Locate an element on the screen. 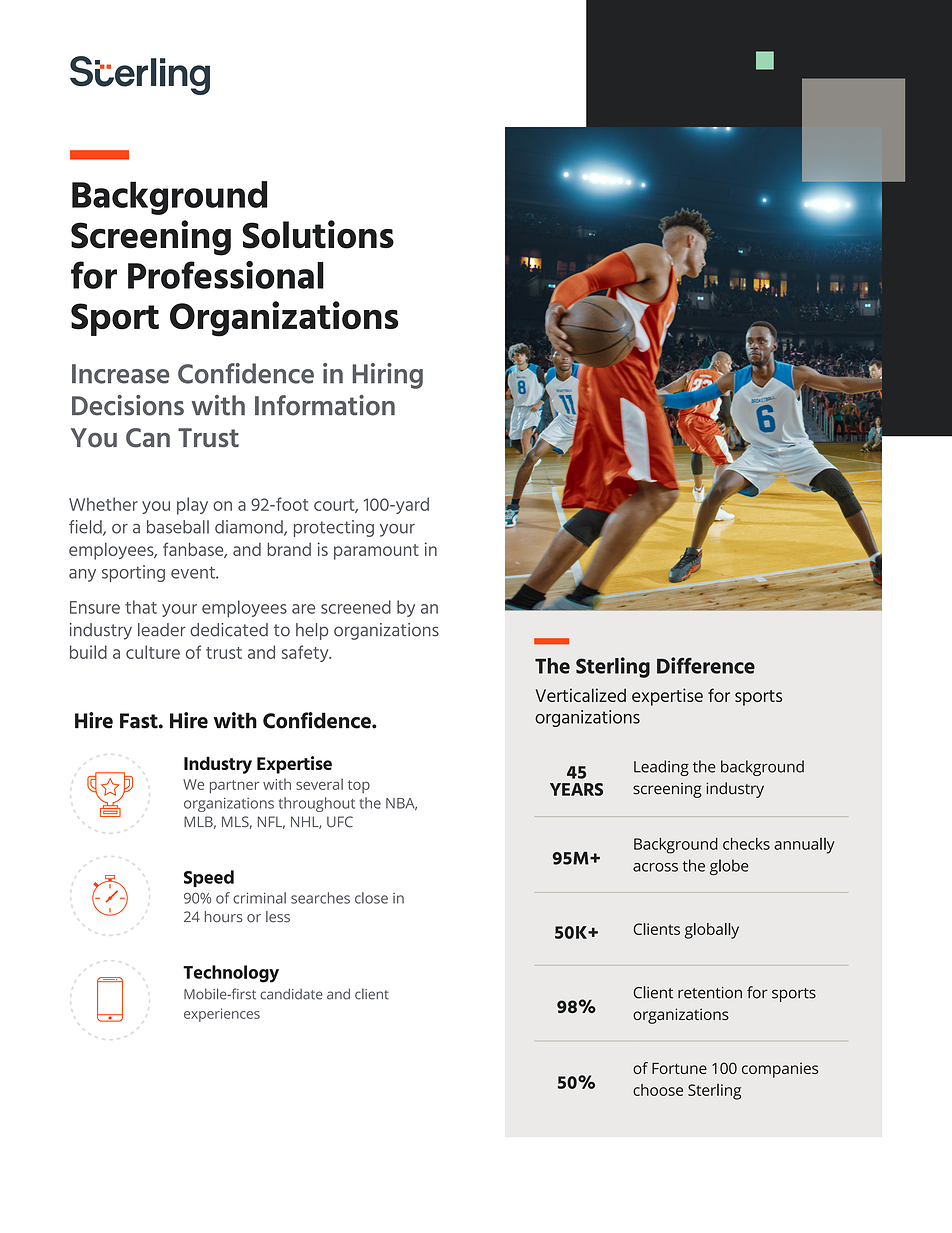  Difference is located at coordinates (706, 665).
